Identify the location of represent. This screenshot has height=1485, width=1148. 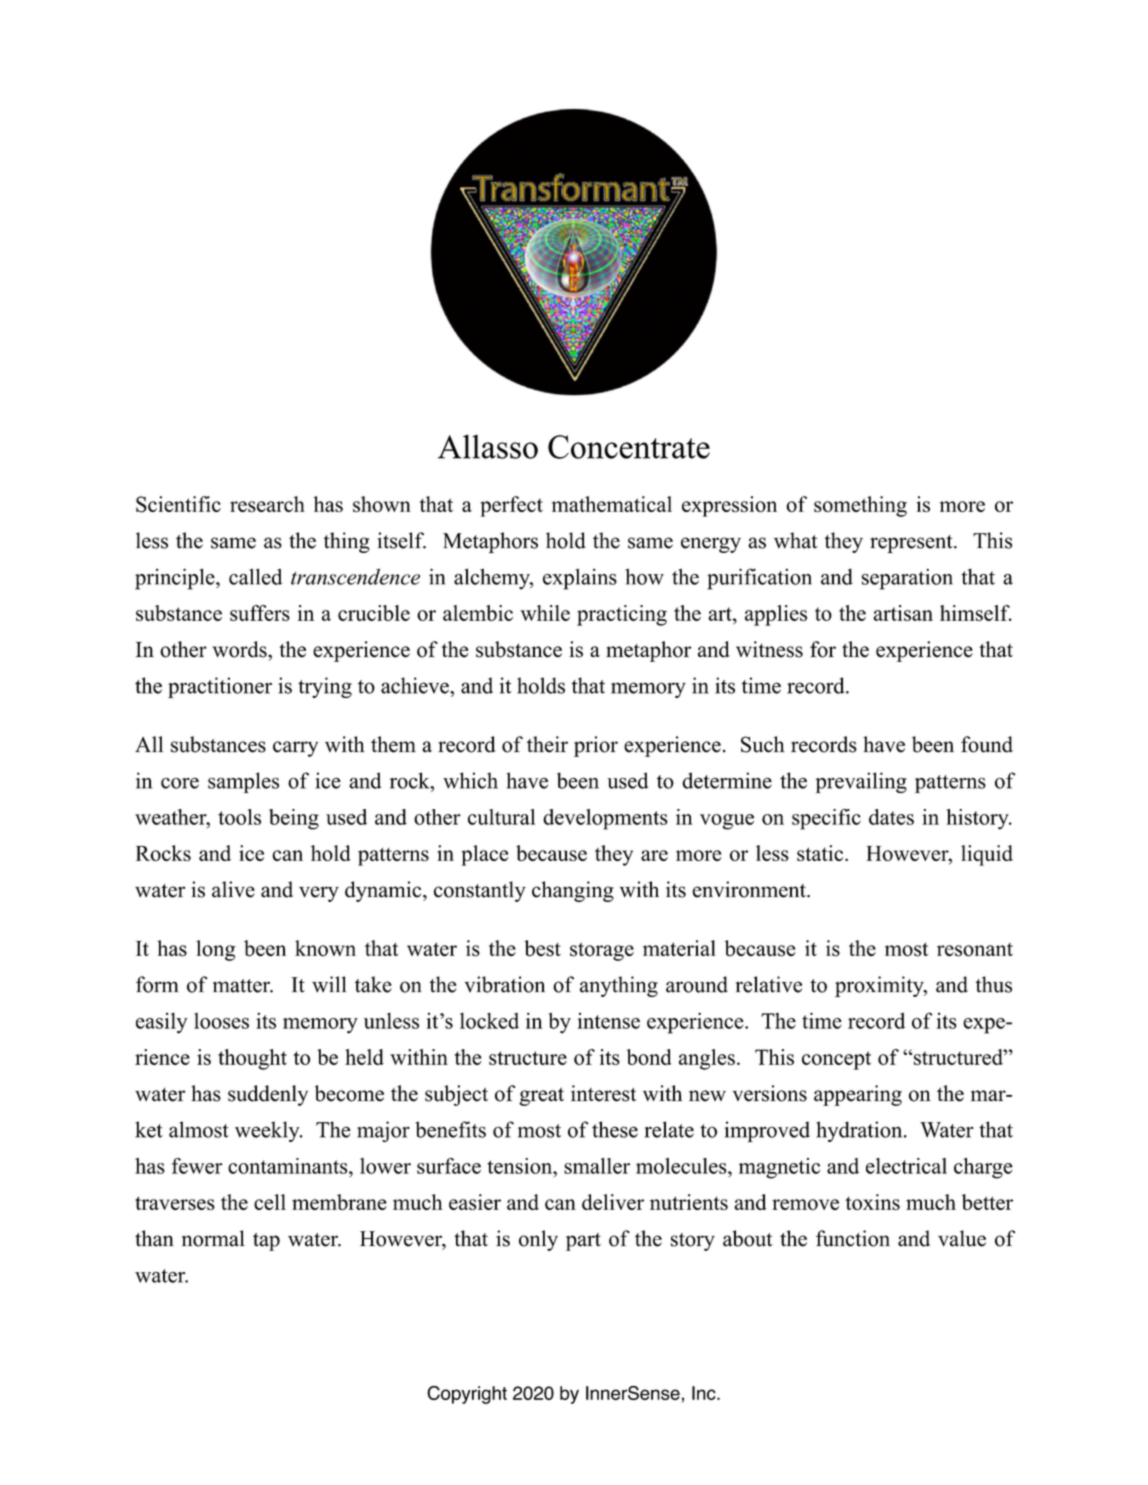
(912, 544).
